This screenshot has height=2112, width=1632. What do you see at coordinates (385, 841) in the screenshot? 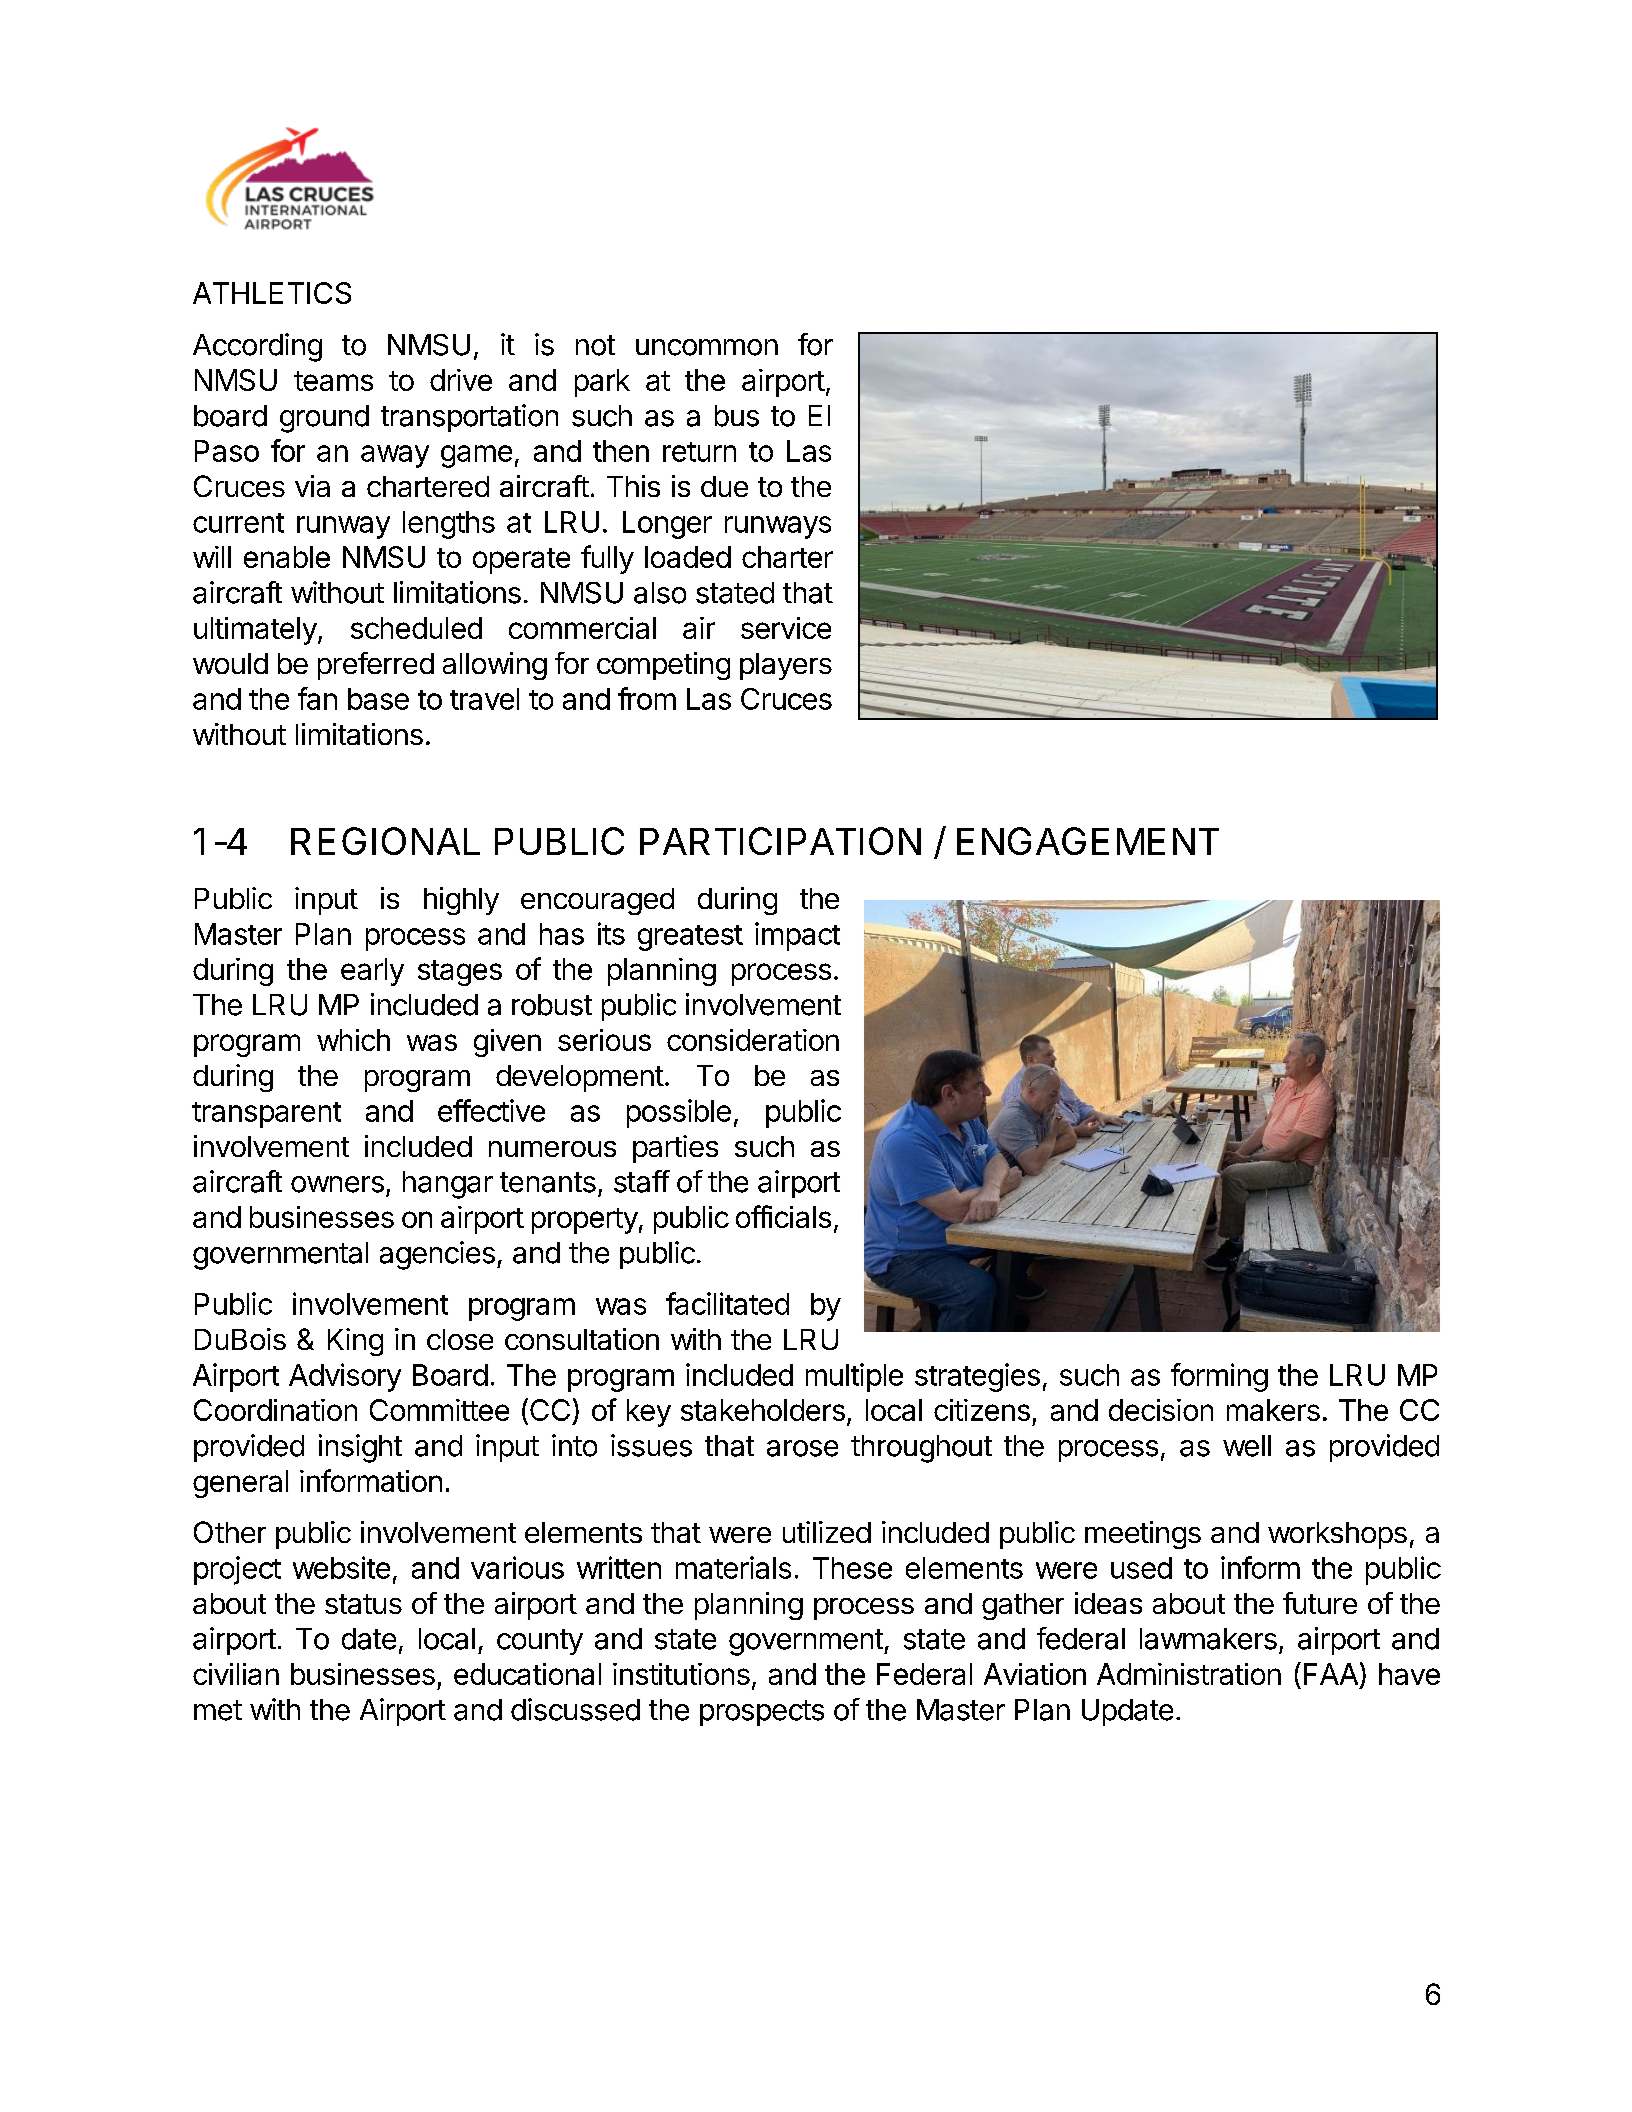
I see `REGIONAL` at bounding box center [385, 841].
